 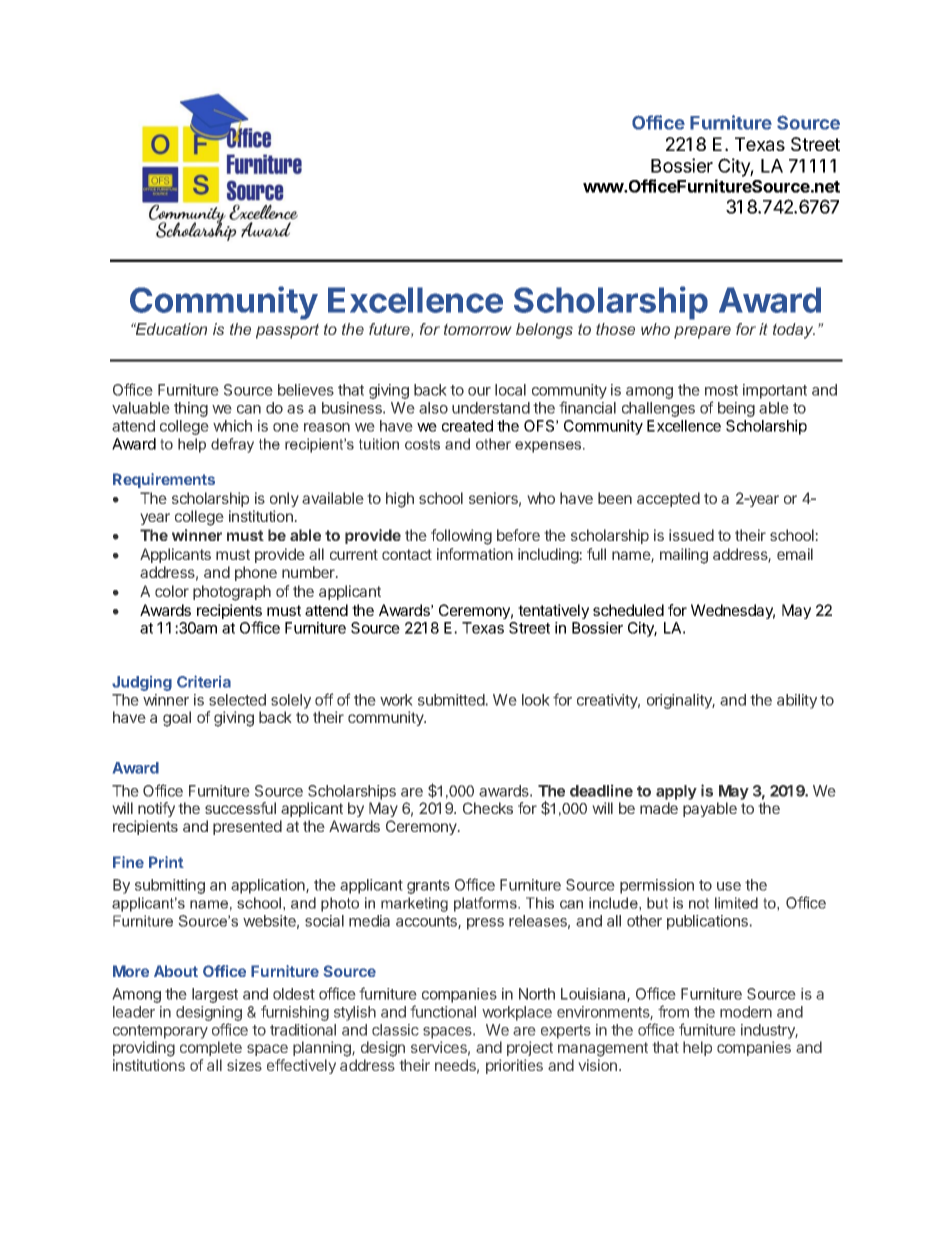 What do you see at coordinates (443, 1011) in the screenshot?
I see `functional` at bounding box center [443, 1011].
